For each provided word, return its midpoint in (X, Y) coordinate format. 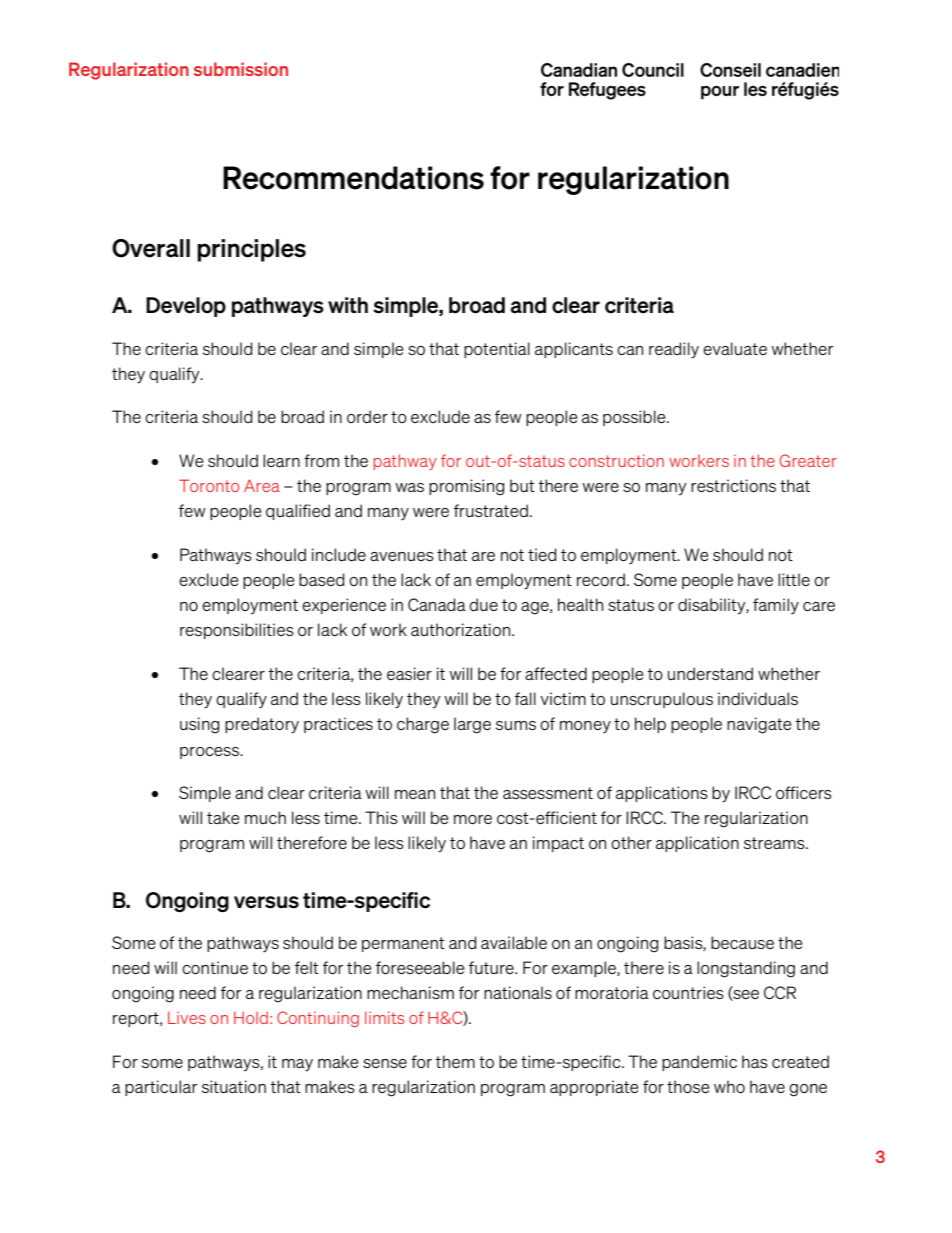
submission (241, 69)
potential (497, 350)
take (223, 817)
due (483, 604)
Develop (186, 307)
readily (674, 350)
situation (234, 1086)
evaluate (735, 348)
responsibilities (237, 631)
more (473, 819)
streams (775, 843)
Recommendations (353, 178)
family (776, 606)
